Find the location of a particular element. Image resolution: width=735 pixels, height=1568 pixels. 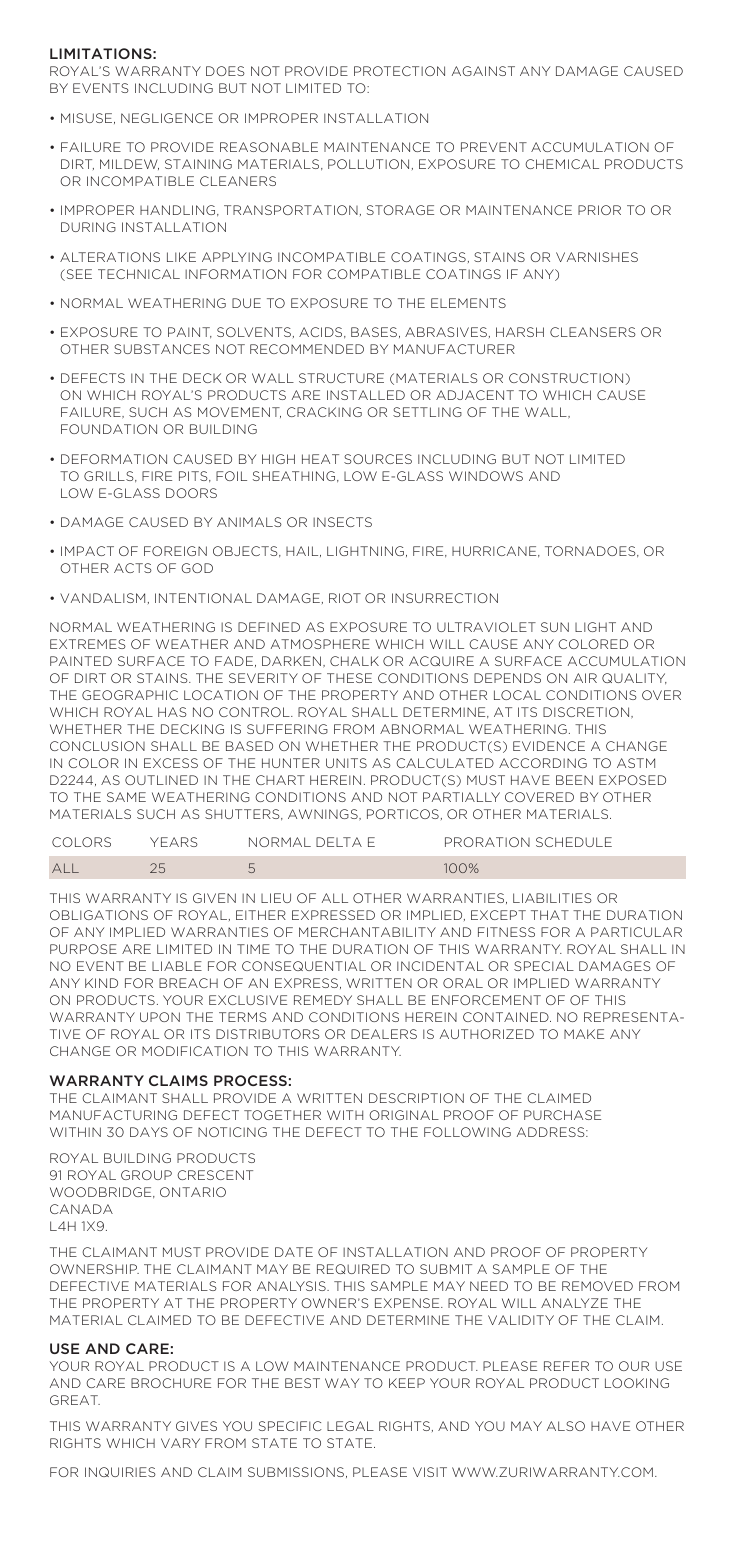

UPON is located at coordinates (160, 1017).
